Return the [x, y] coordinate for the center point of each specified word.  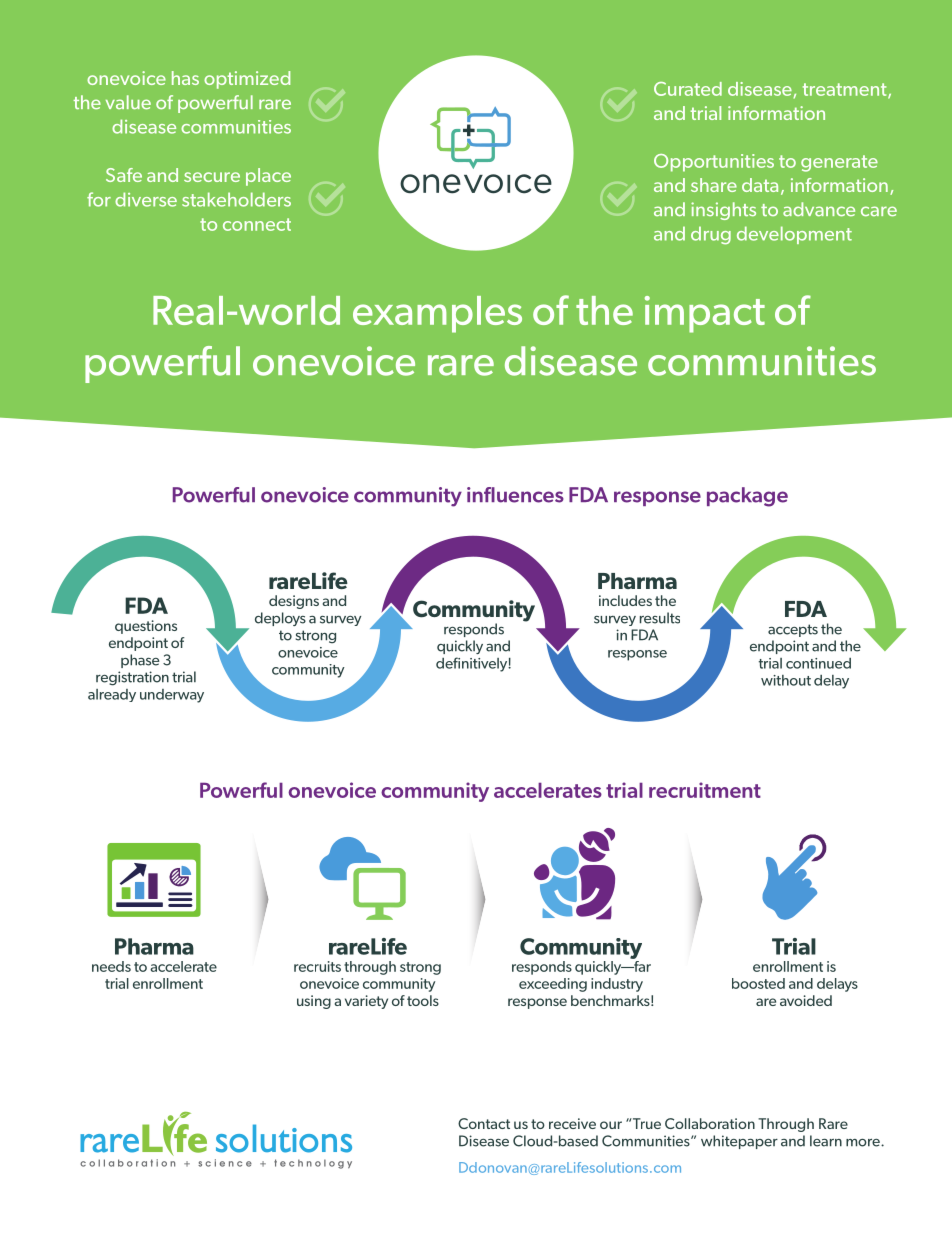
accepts [793, 630]
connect [257, 224]
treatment [846, 91]
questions [146, 627]
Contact [484, 1123]
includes [625, 600]
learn [826, 1141]
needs [111, 966]
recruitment [705, 790]
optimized [247, 80]
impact [705, 314]
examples [437, 314]
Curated [688, 89]
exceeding [553, 985]
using [314, 1002]
